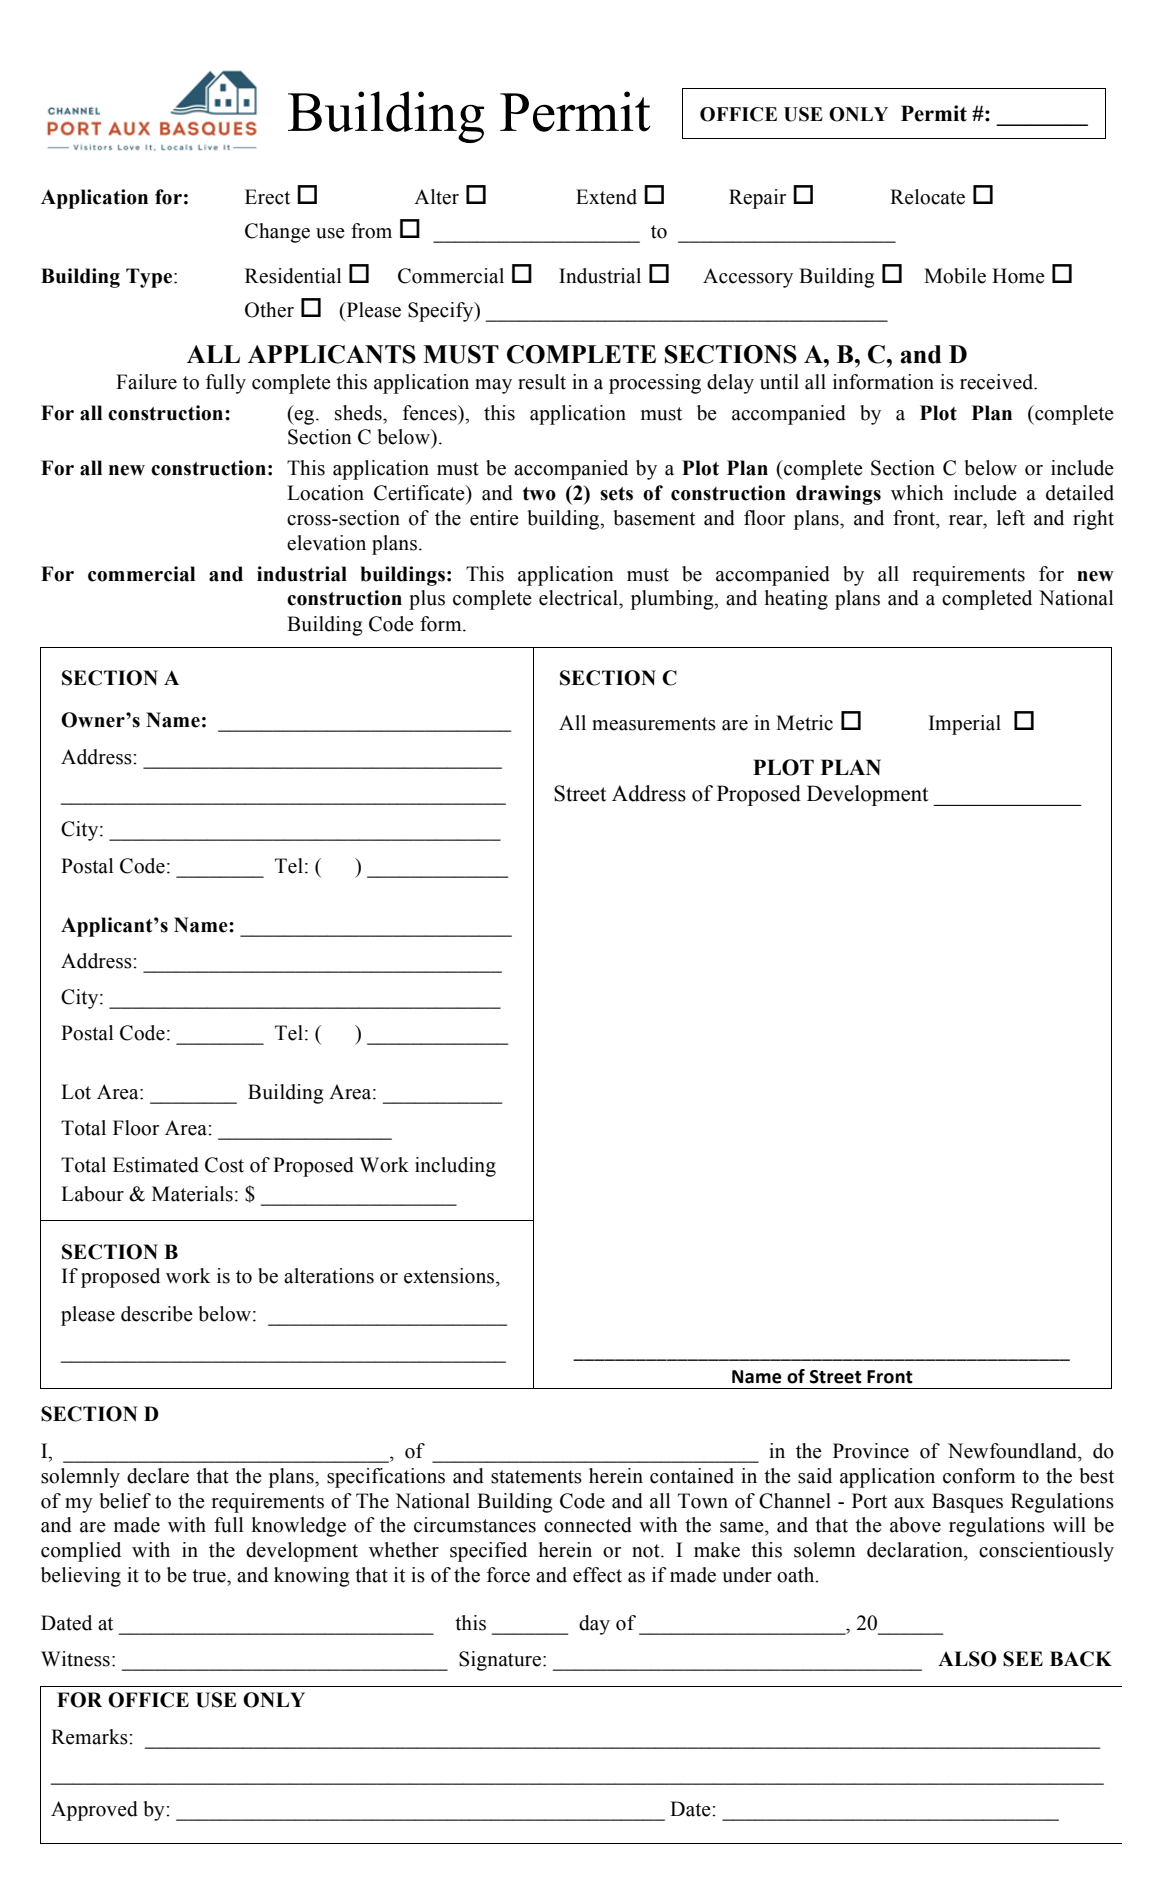 This image has width=1155, height=1902. Describe the element at coordinates (654, 724) in the image. I see `measurements` at that location.
